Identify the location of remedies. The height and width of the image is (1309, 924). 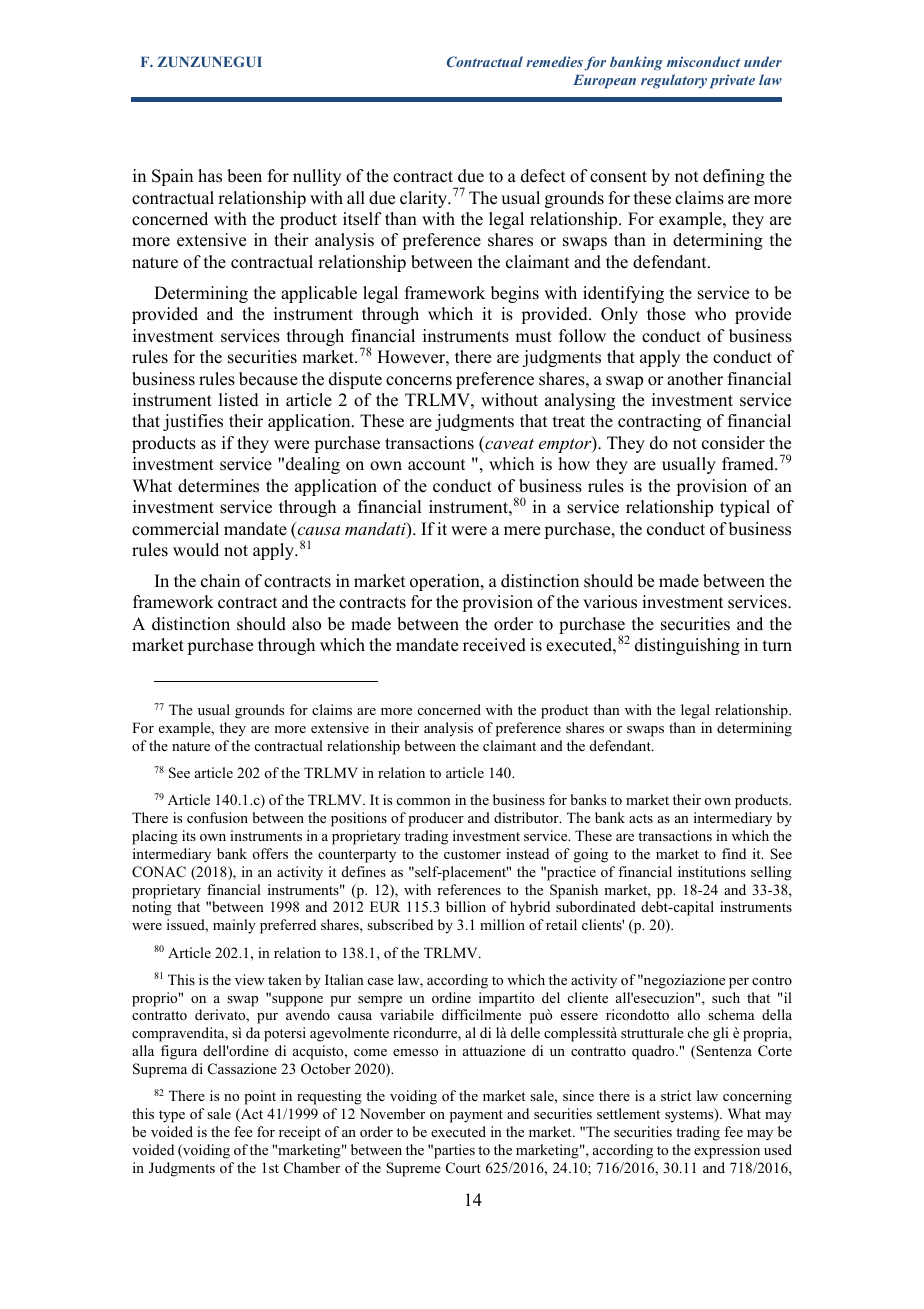
(554, 61).
